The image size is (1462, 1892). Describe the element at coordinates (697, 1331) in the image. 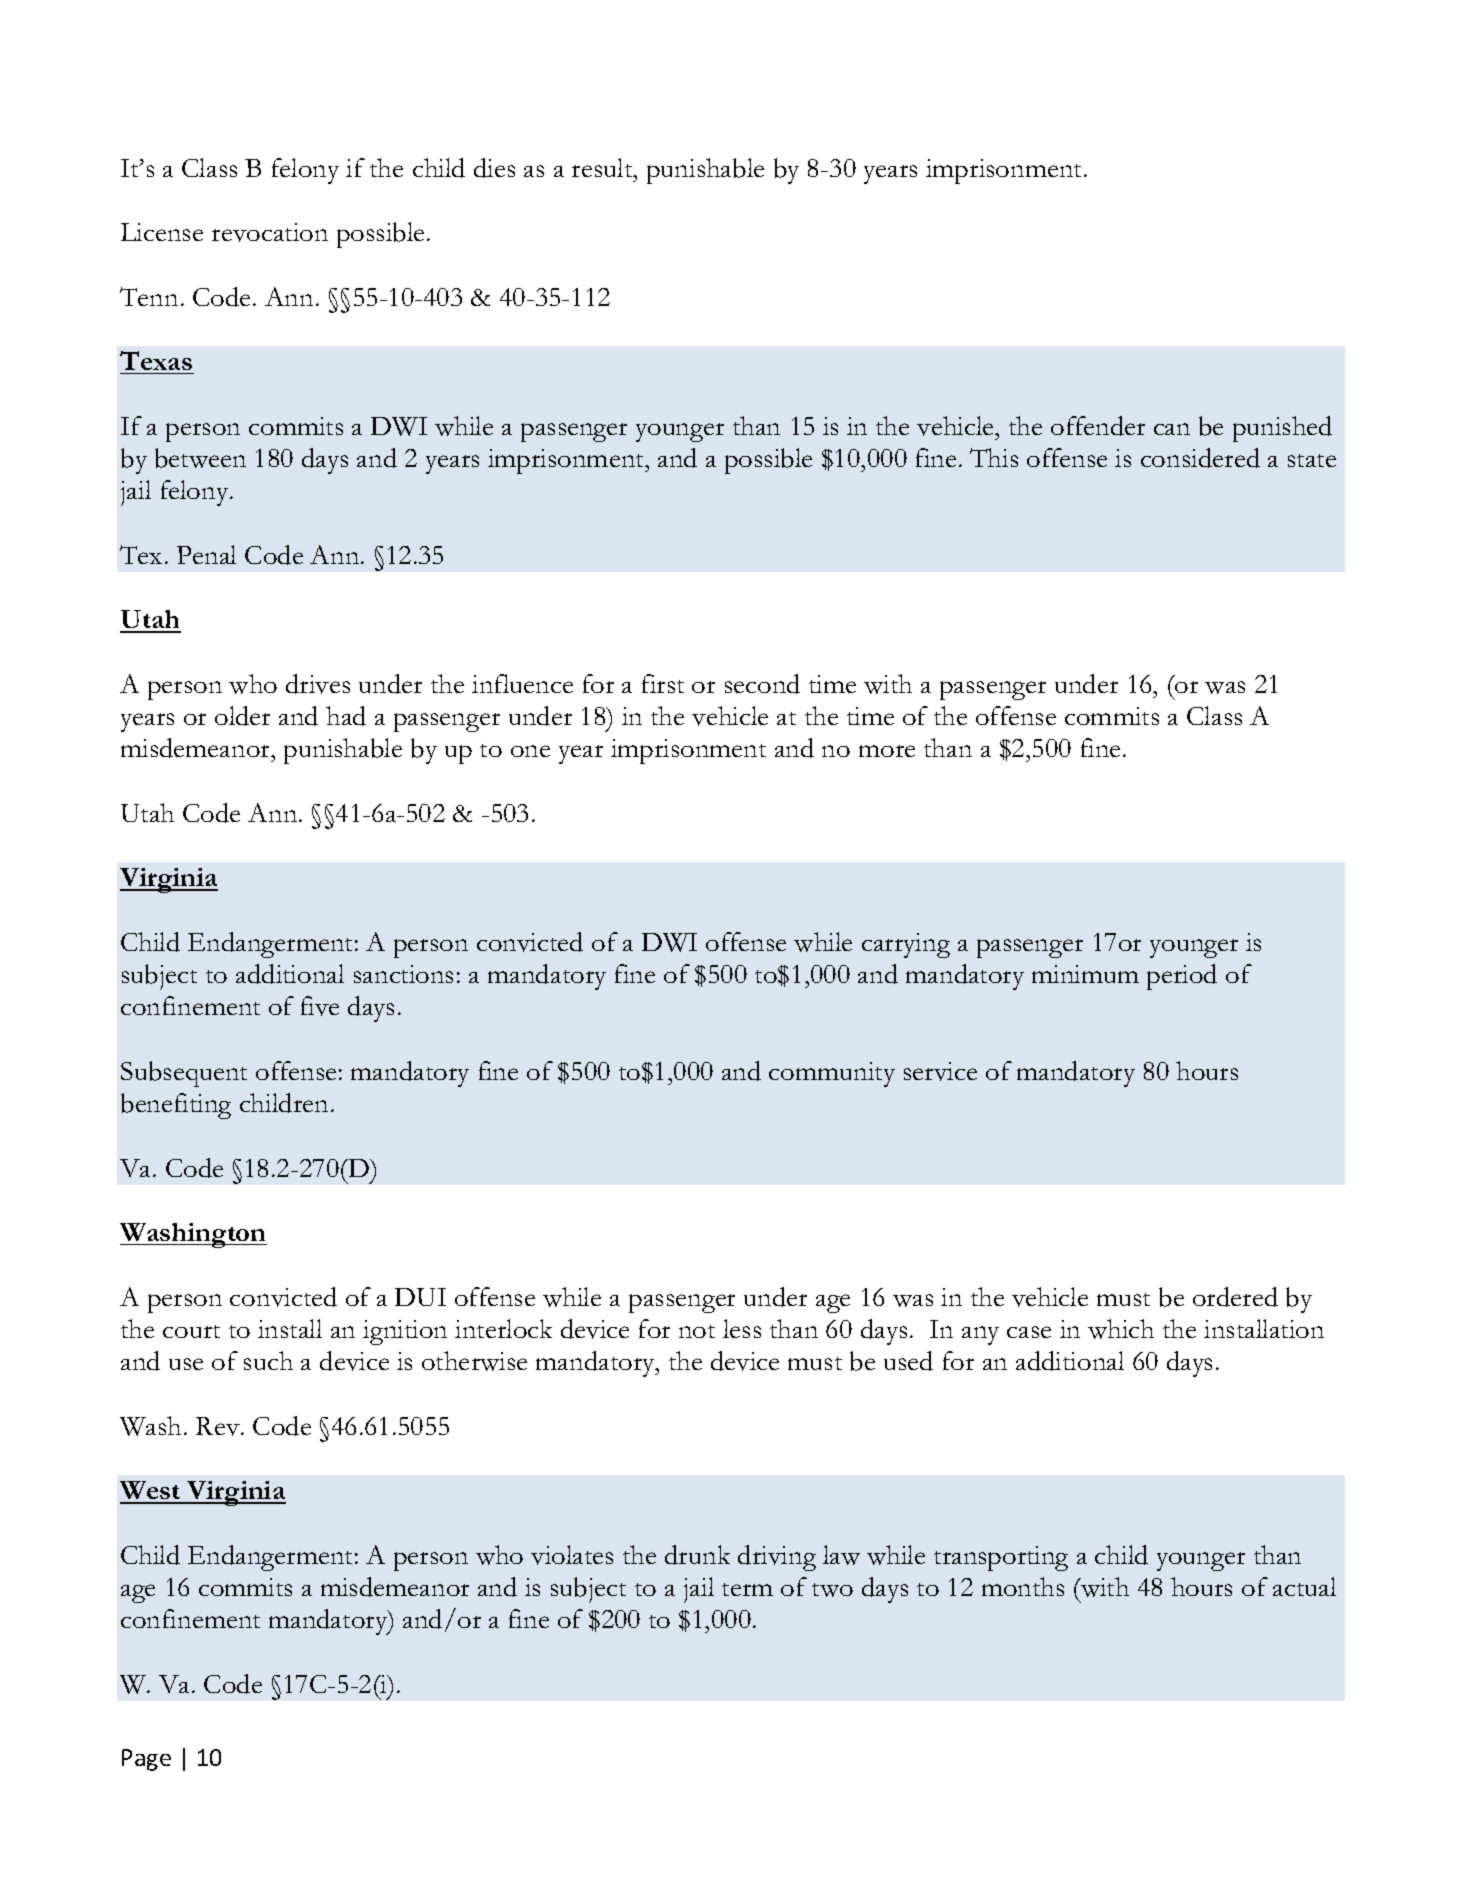

I see `not` at that location.
